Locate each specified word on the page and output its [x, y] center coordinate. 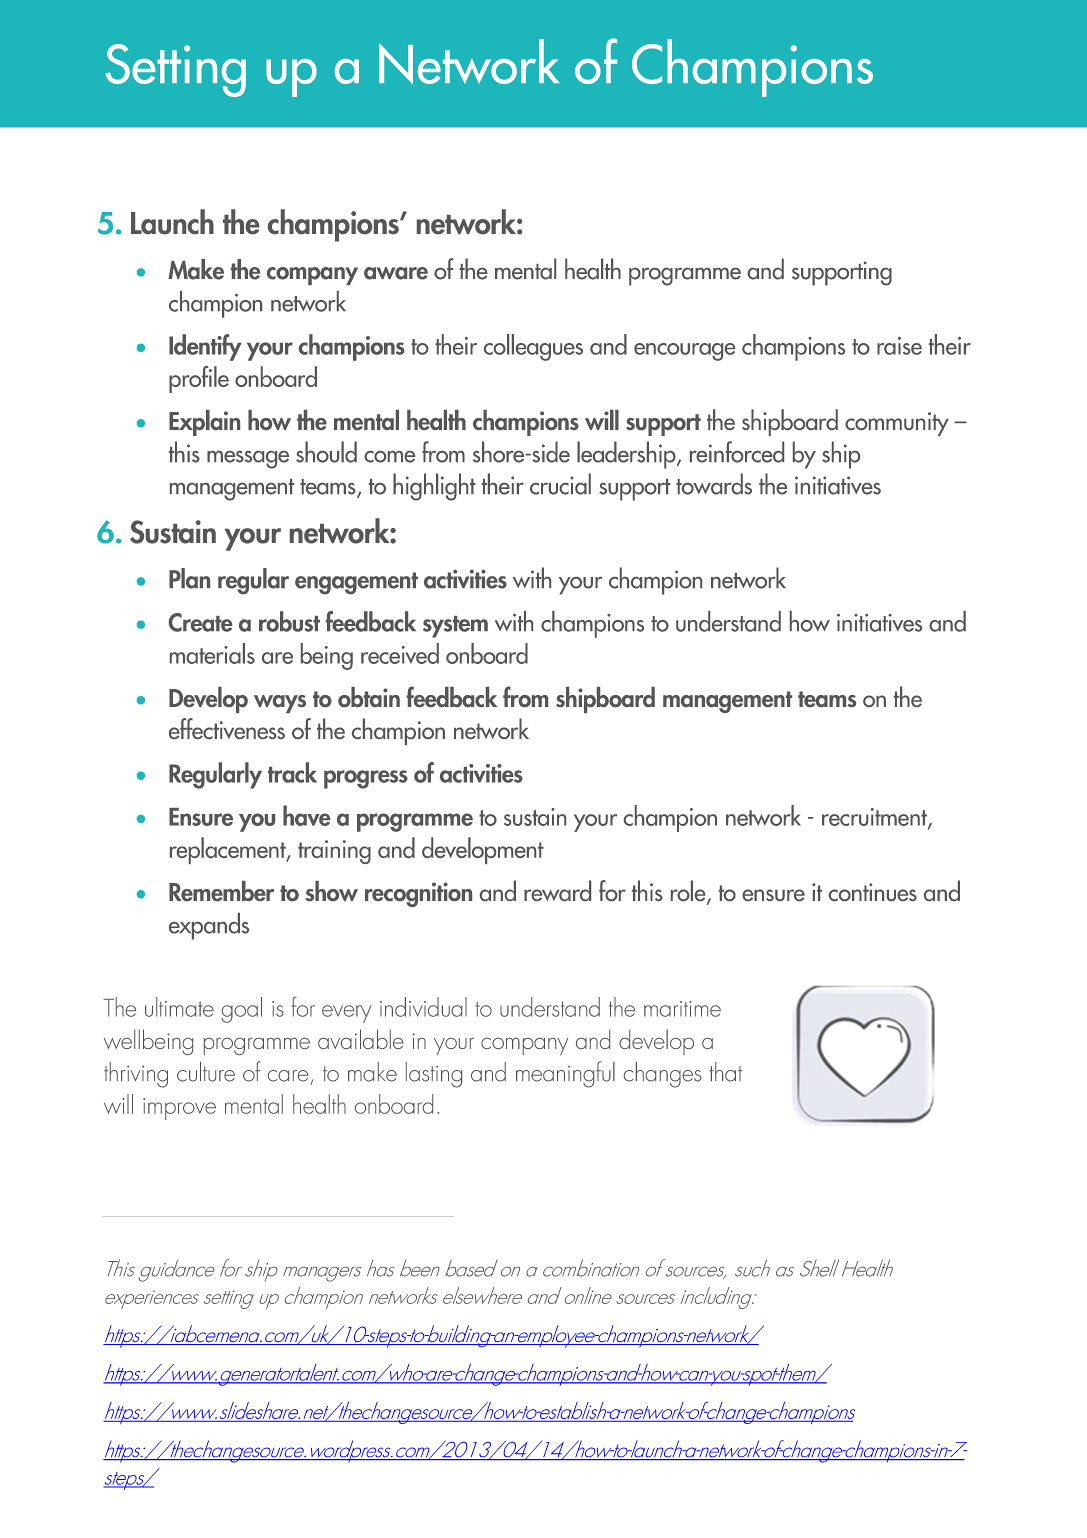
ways [280, 704]
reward [557, 890]
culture [206, 1072]
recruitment [875, 818]
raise [899, 346]
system [455, 627]
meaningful [565, 1074]
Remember [221, 891]
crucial [560, 484]
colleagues [533, 347]
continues [873, 892]
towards [714, 484]
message [248, 460]
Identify [205, 347]
